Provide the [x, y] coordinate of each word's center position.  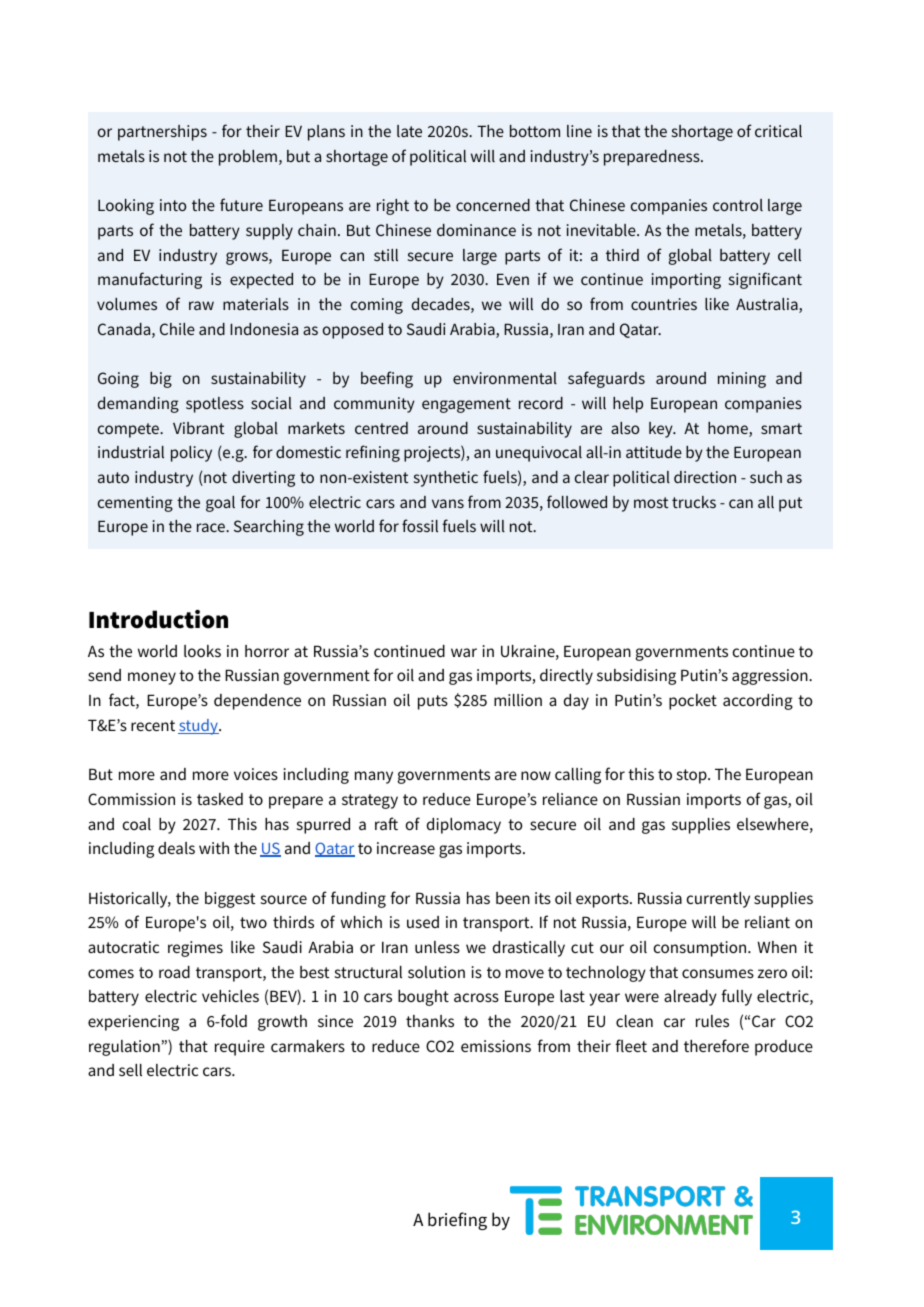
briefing [457, 1221]
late [409, 131]
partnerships [162, 133]
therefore [716, 1045]
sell [130, 1070]
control [738, 205]
